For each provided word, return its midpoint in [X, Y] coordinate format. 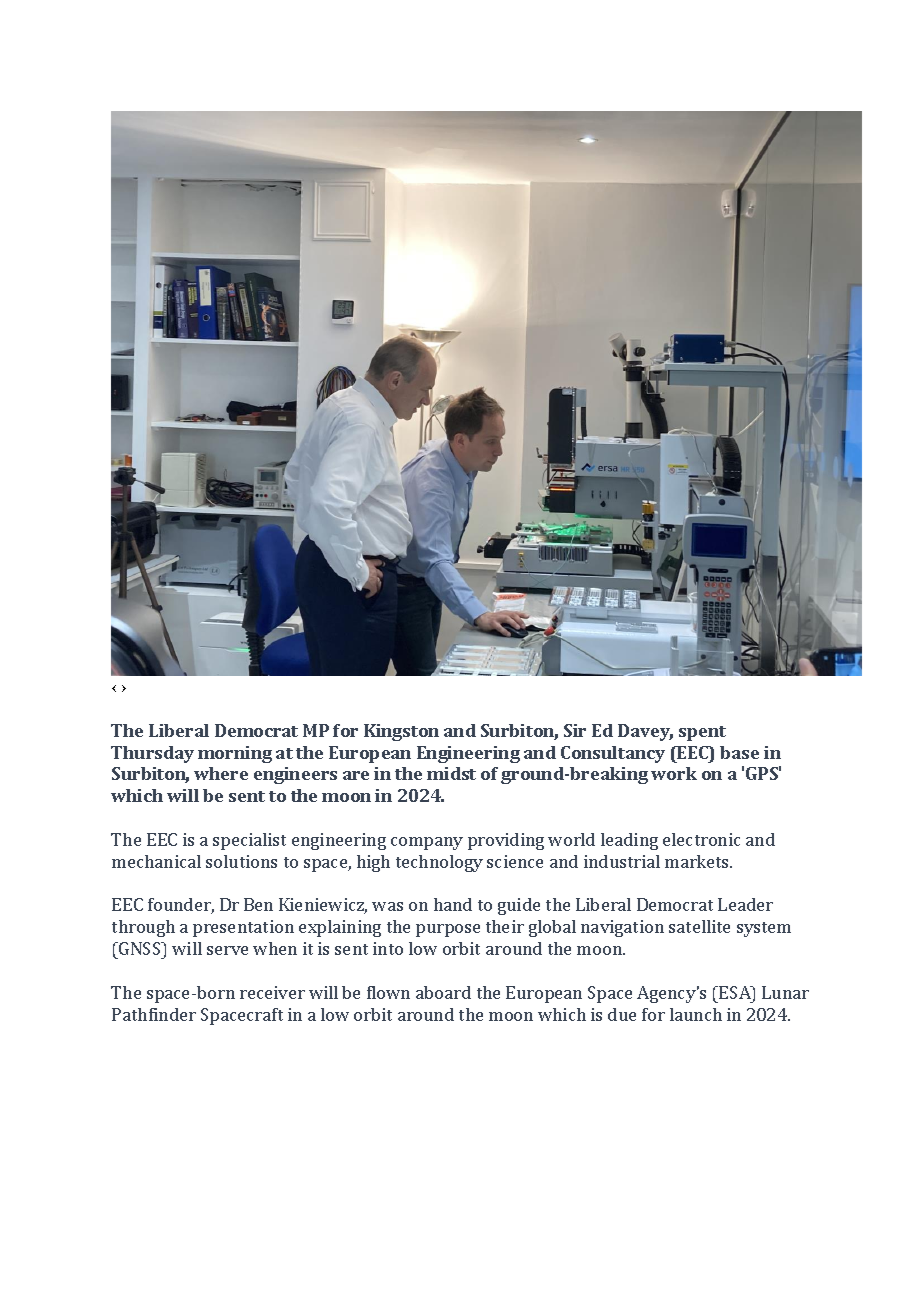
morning [235, 754]
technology [439, 863]
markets [698, 861]
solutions [241, 861]
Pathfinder [154, 1014]
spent [702, 733]
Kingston [401, 732]
